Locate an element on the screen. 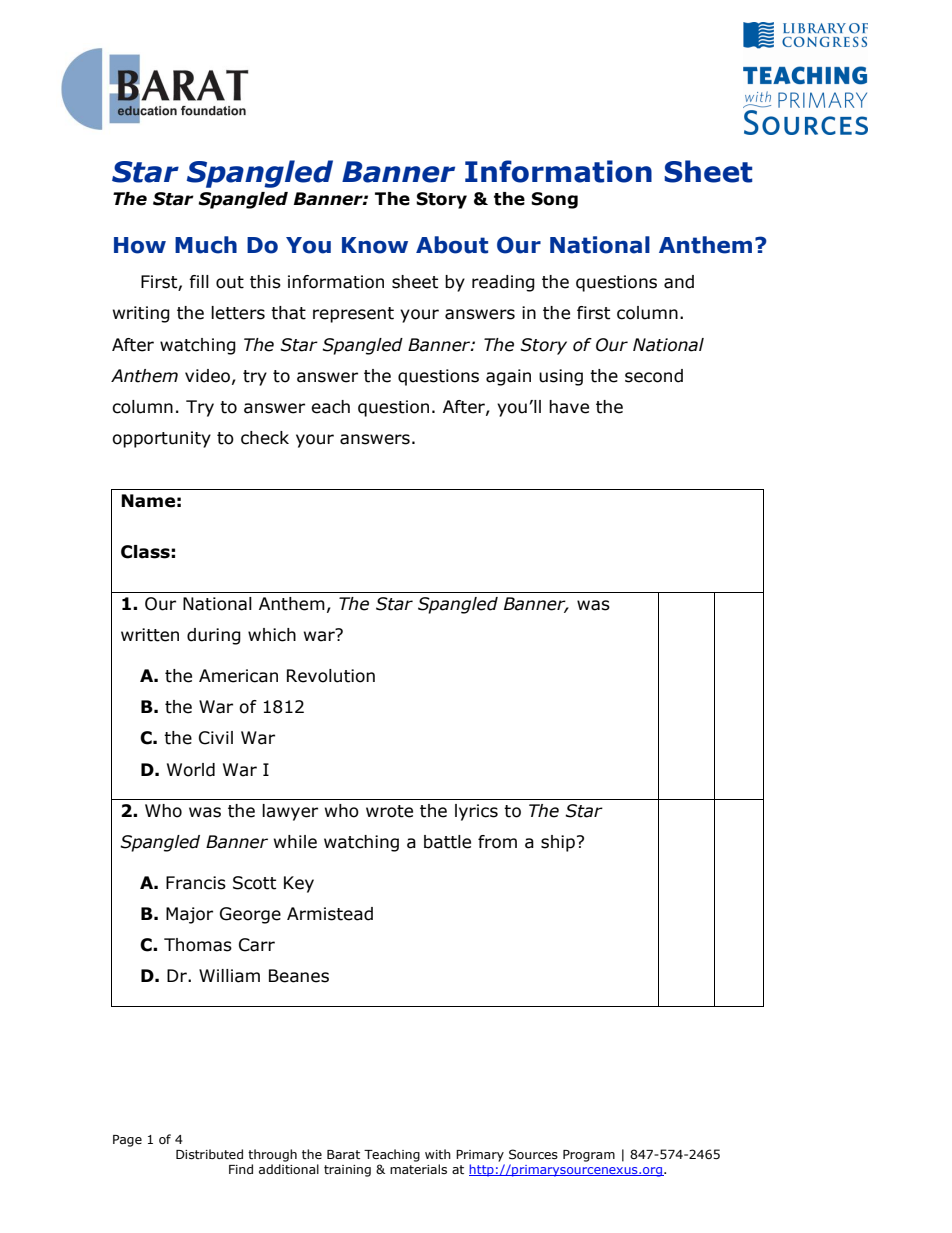 The image size is (952, 1233). American is located at coordinates (238, 676).
